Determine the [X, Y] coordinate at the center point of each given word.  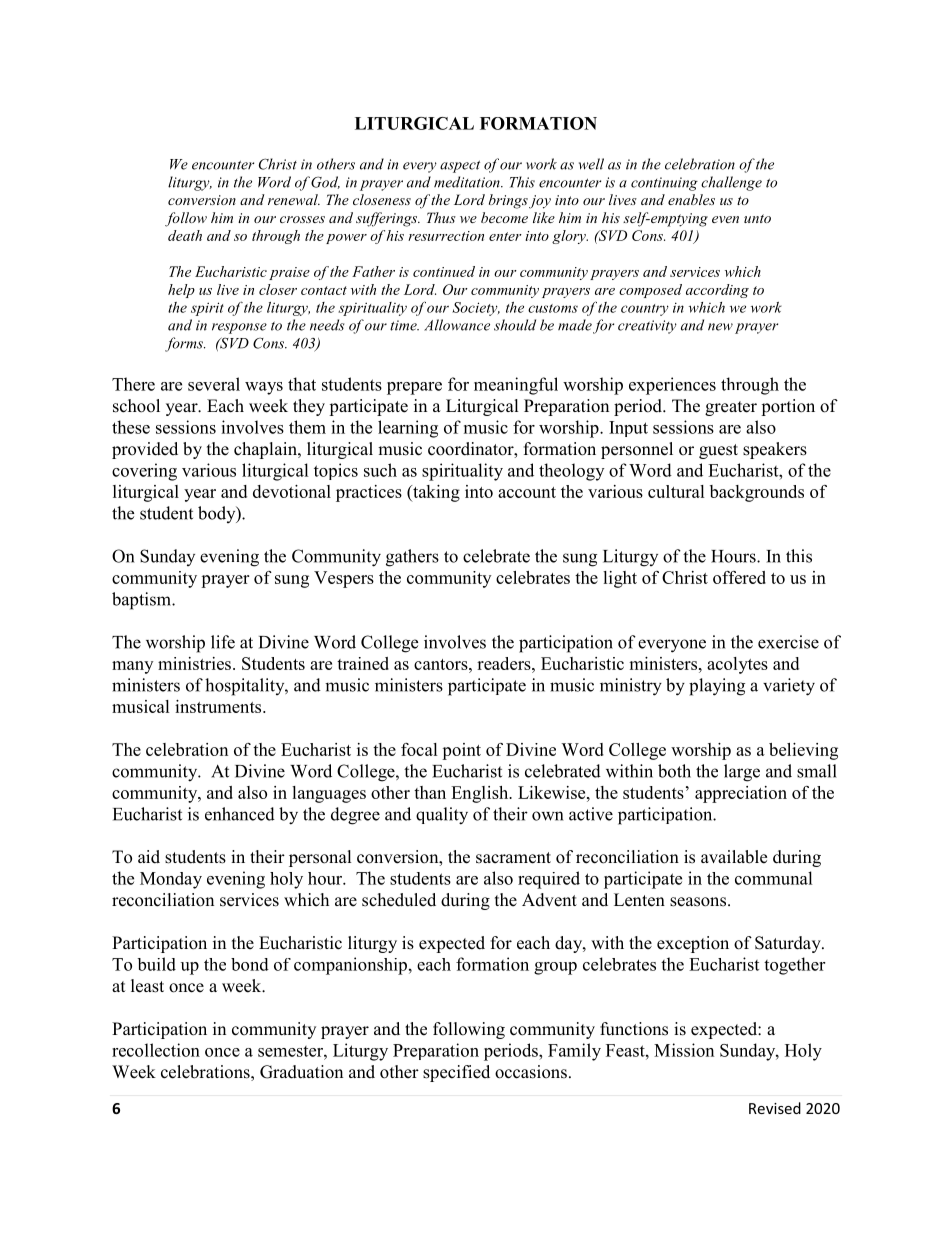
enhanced [240, 814]
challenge [731, 183]
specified [456, 1073]
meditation [468, 182]
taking [435, 493]
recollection [156, 1050]
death [185, 235]
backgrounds [757, 493]
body [218, 514]
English [481, 794]
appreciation [741, 794]
